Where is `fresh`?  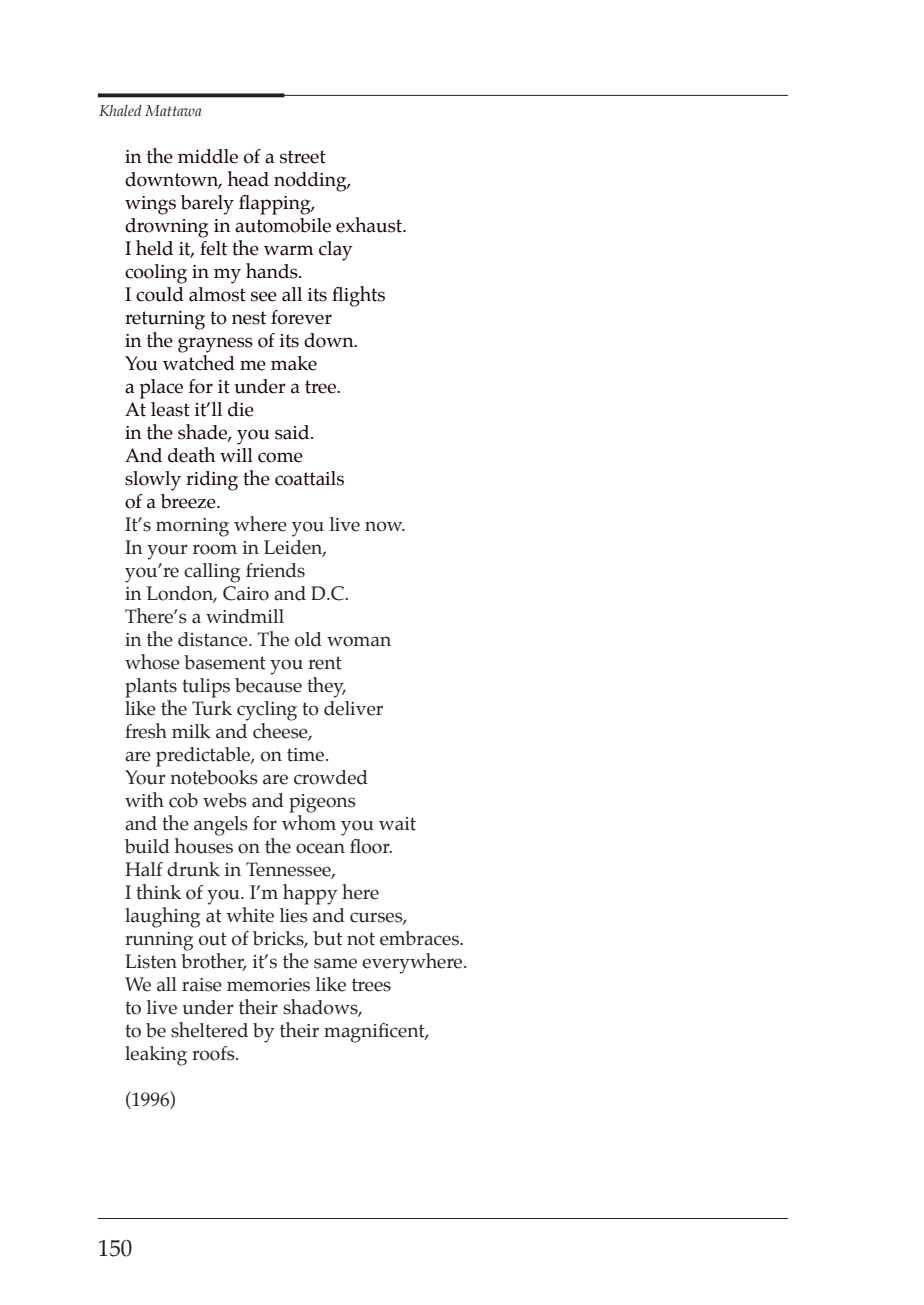 fresh is located at coordinates (146, 731).
